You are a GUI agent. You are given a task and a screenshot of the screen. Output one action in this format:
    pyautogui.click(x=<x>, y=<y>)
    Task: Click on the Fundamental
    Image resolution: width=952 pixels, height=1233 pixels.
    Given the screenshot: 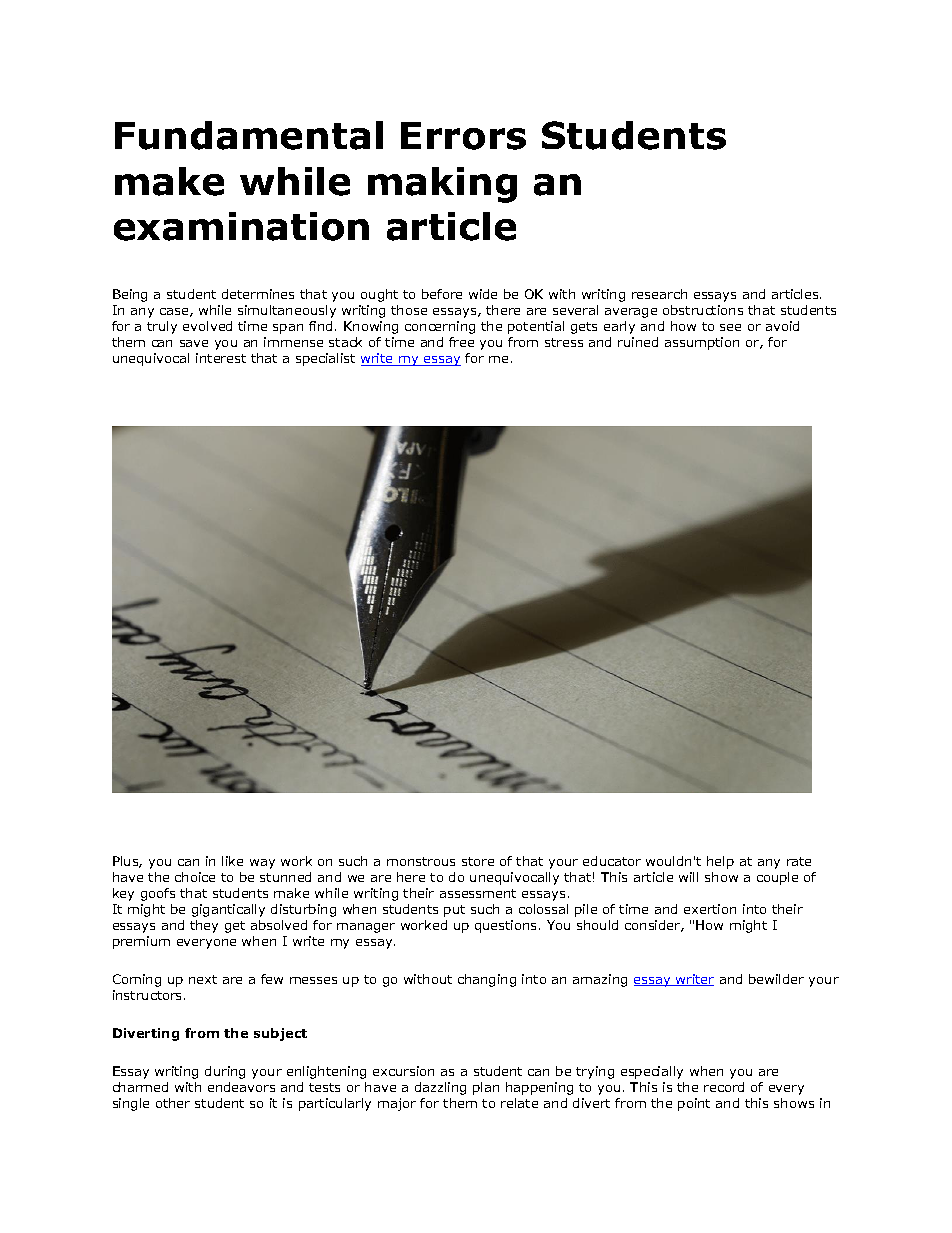 What is the action you would take?
    pyautogui.click(x=249, y=135)
